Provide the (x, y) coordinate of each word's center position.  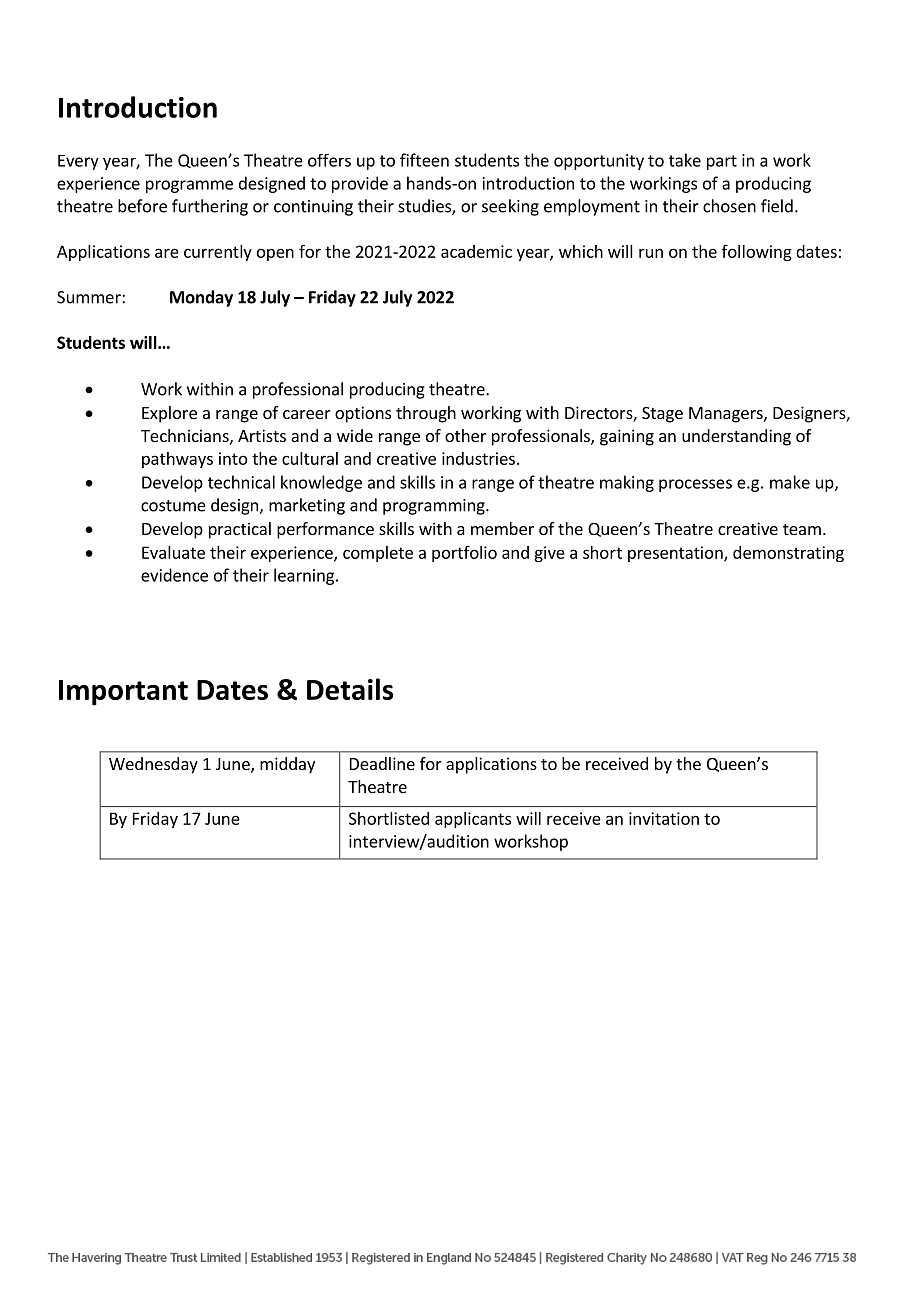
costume (173, 506)
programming (435, 507)
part (722, 162)
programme (189, 186)
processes (695, 485)
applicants (473, 820)
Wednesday (153, 765)
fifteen (424, 160)
